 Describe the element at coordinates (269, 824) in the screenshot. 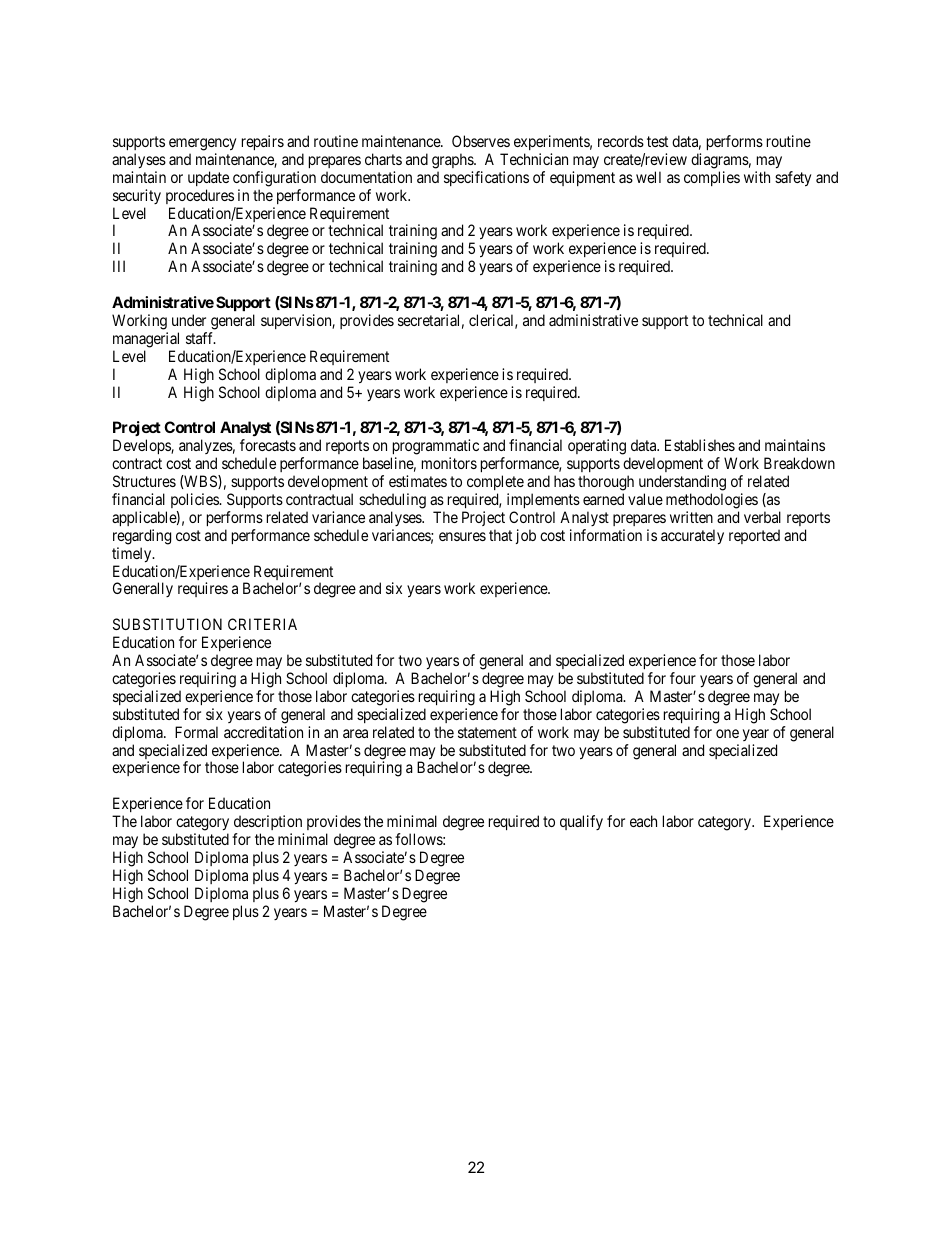

I see `description` at that location.
